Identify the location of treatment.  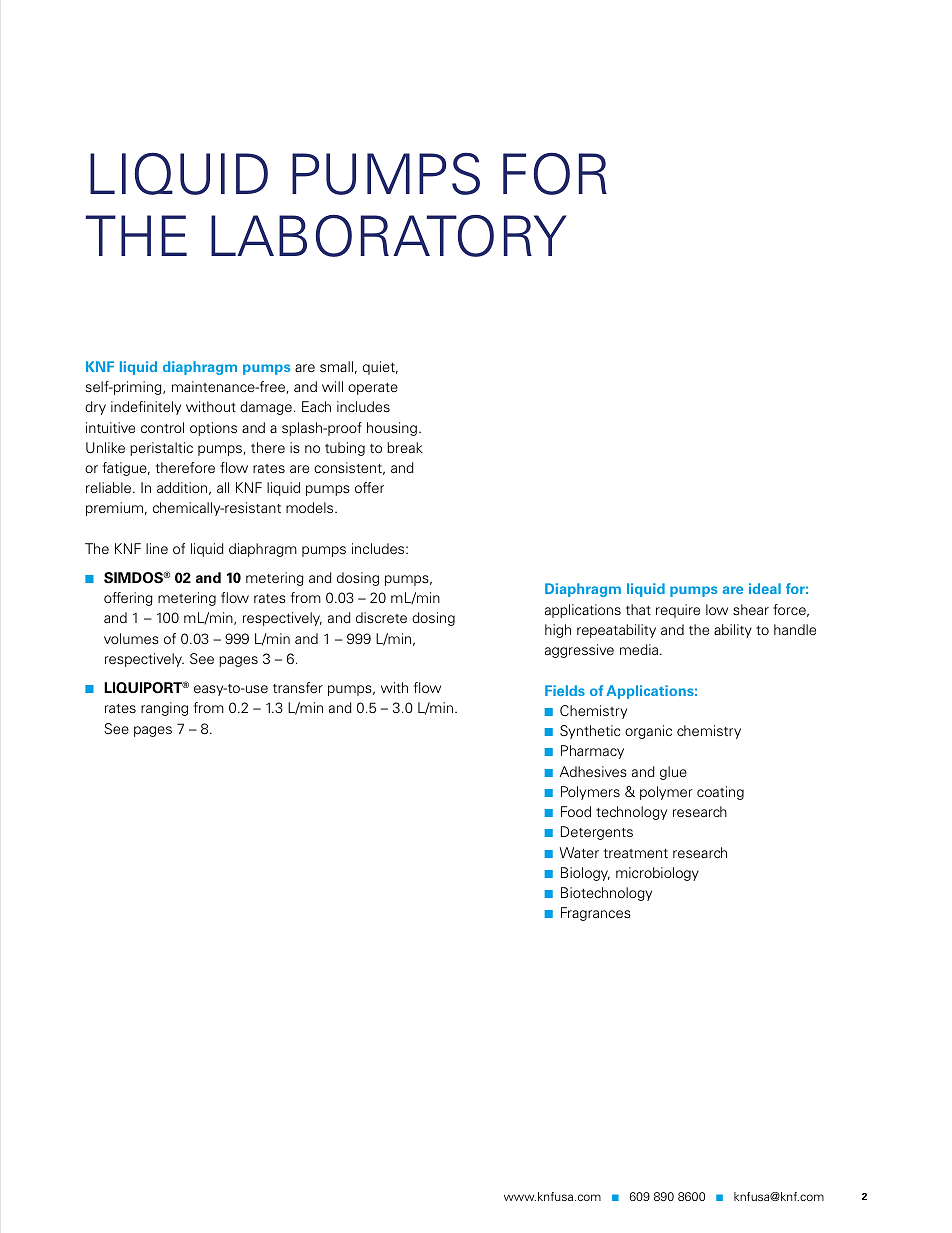
(636, 853).
